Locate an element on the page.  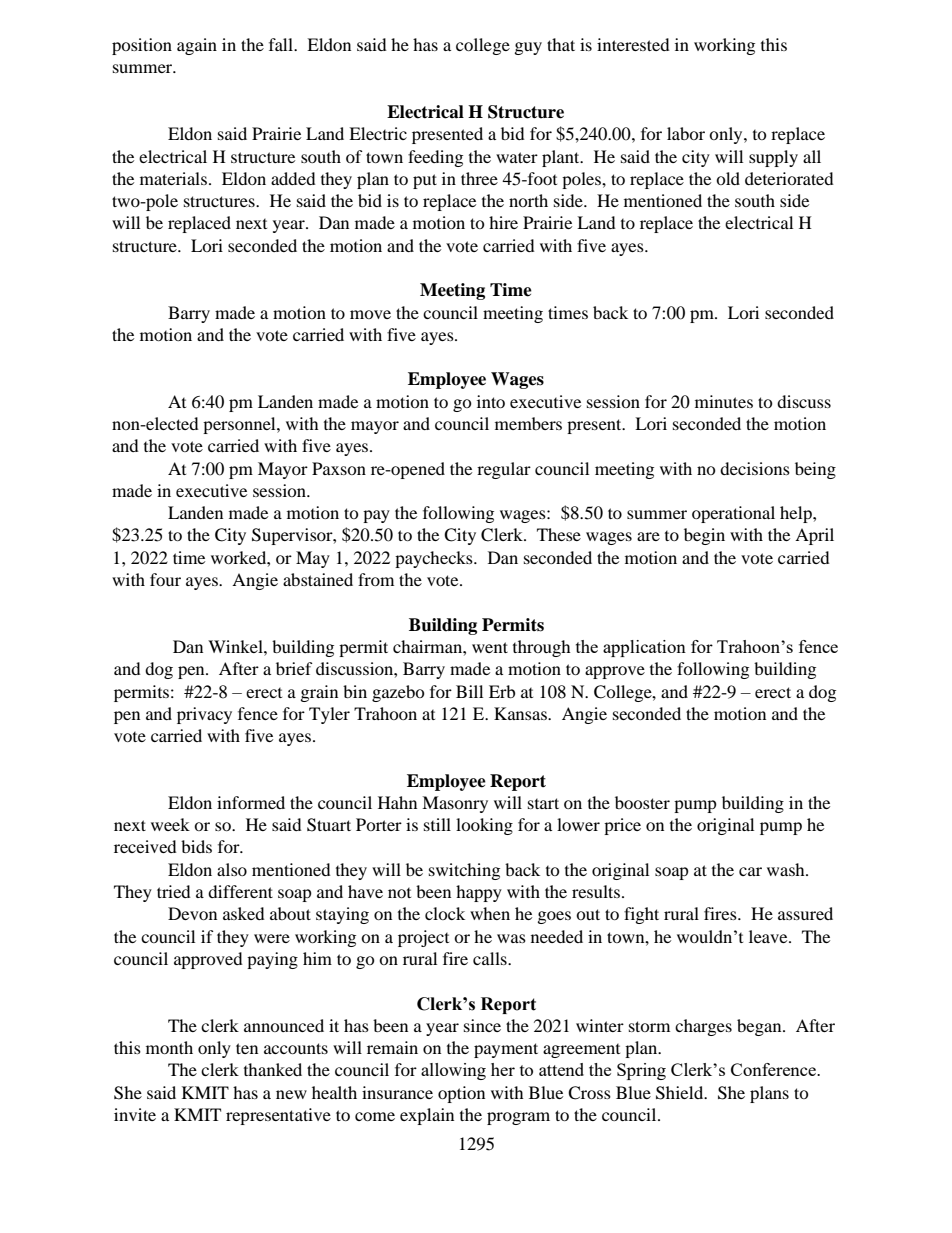
thanked is located at coordinates (273, 1069).
